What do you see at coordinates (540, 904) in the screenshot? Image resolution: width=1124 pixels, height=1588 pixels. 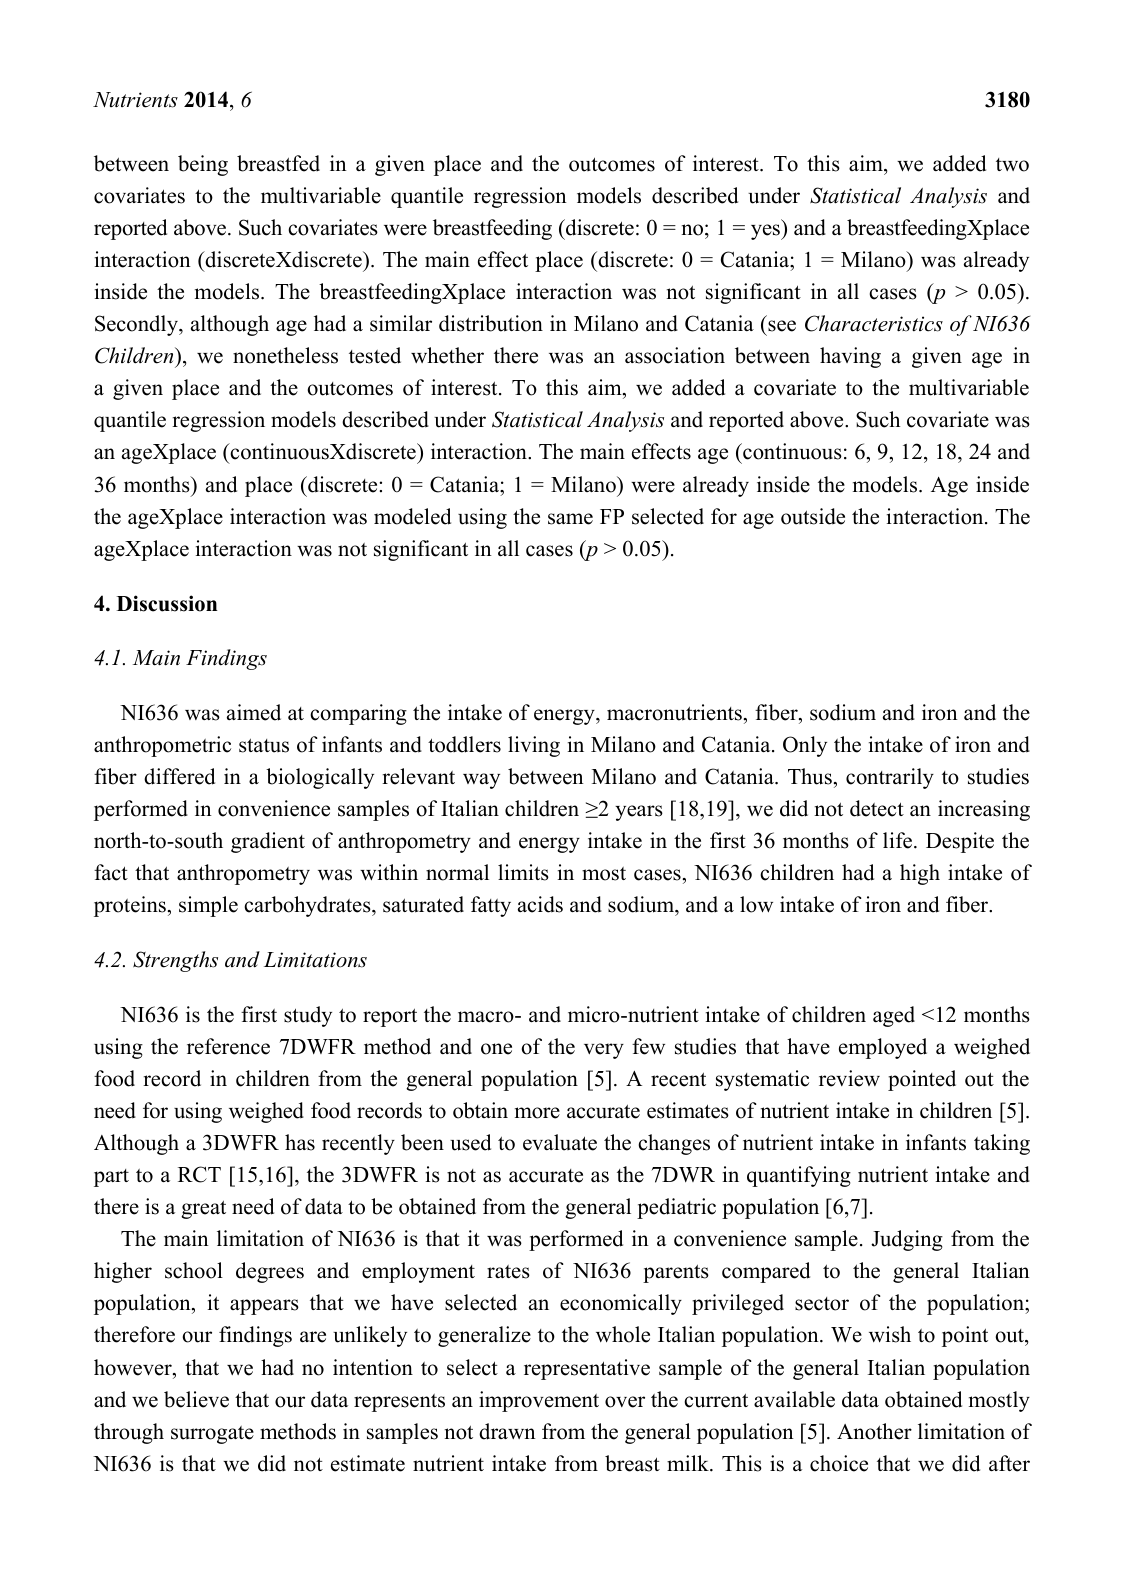 I see `acids` at bounding box center [540, 904].
